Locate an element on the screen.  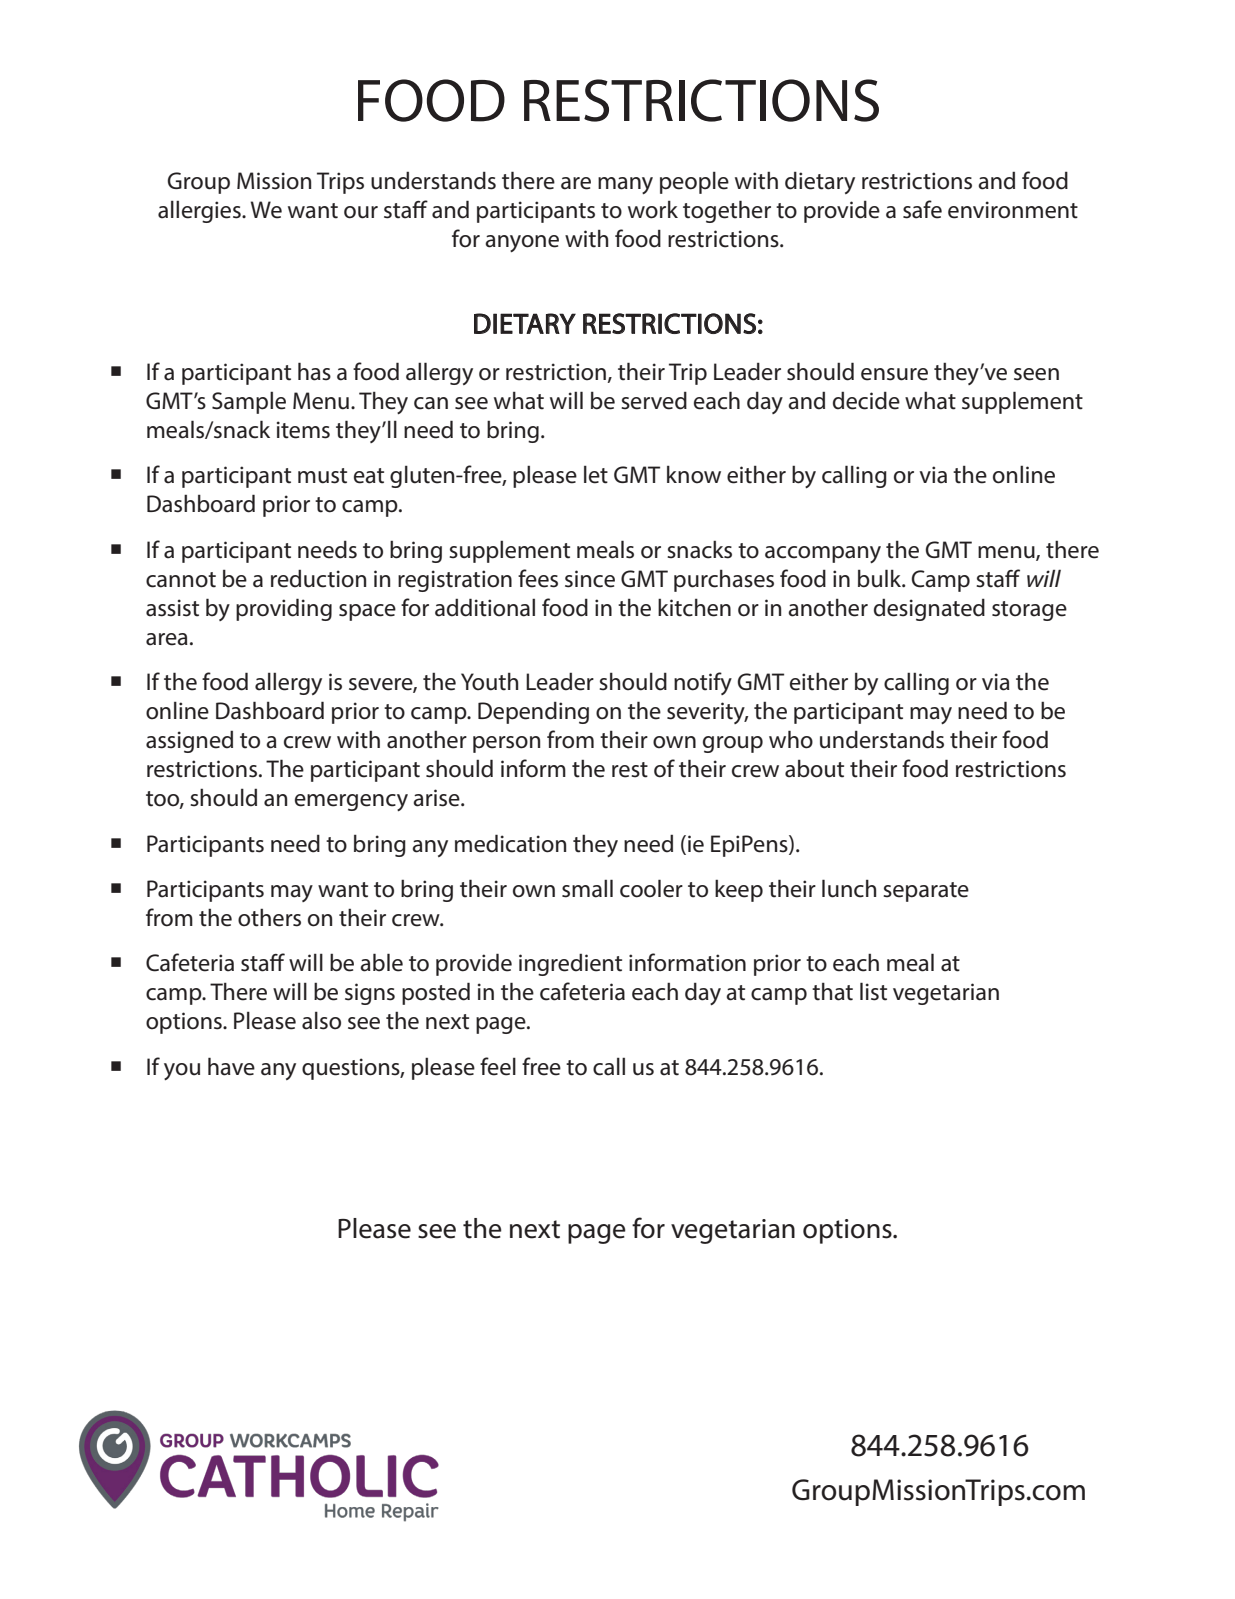
person is located at coordinates (506, 744).
